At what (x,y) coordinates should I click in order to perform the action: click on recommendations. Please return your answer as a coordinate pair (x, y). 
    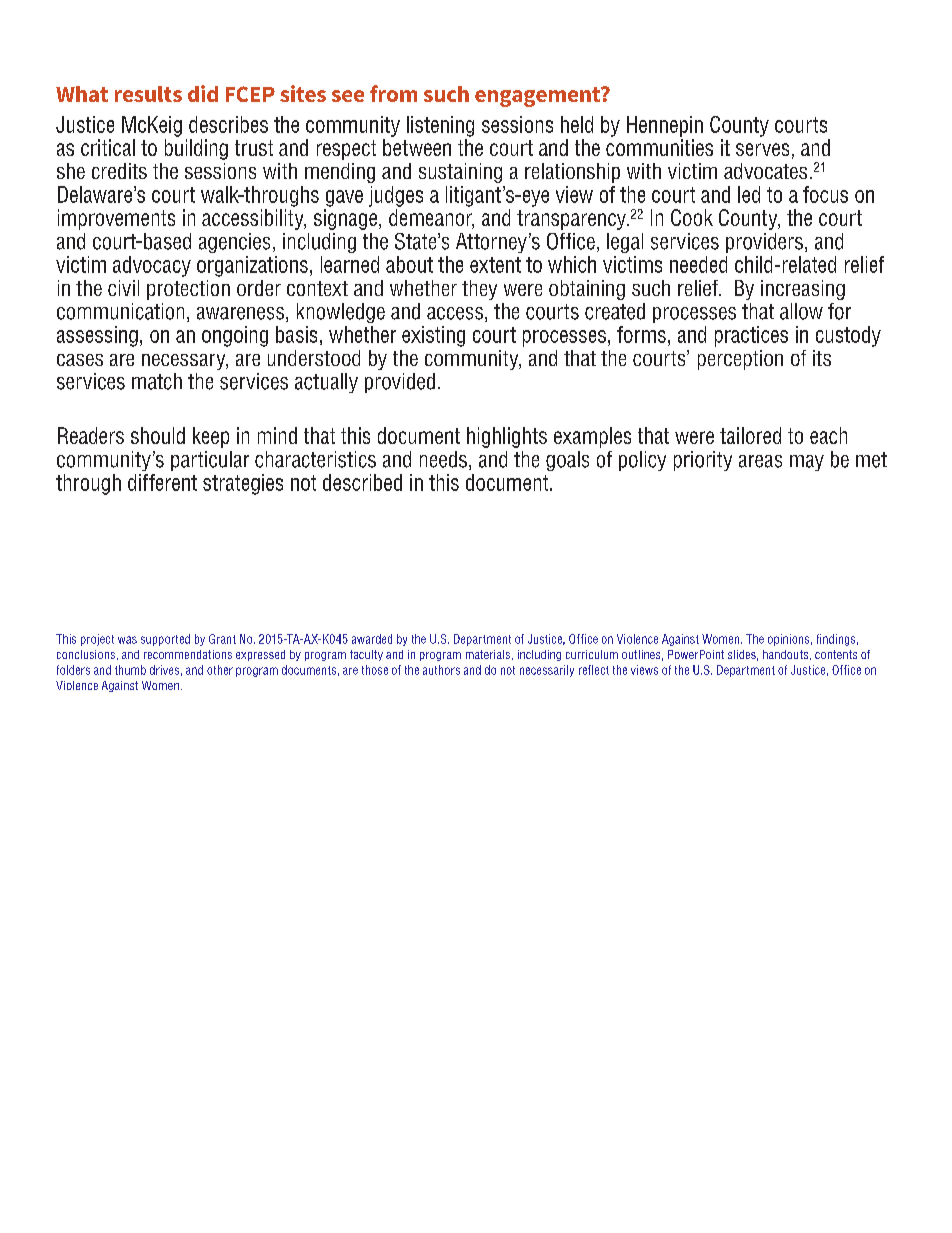
    Looking at the image, I should click on (188, 654).
